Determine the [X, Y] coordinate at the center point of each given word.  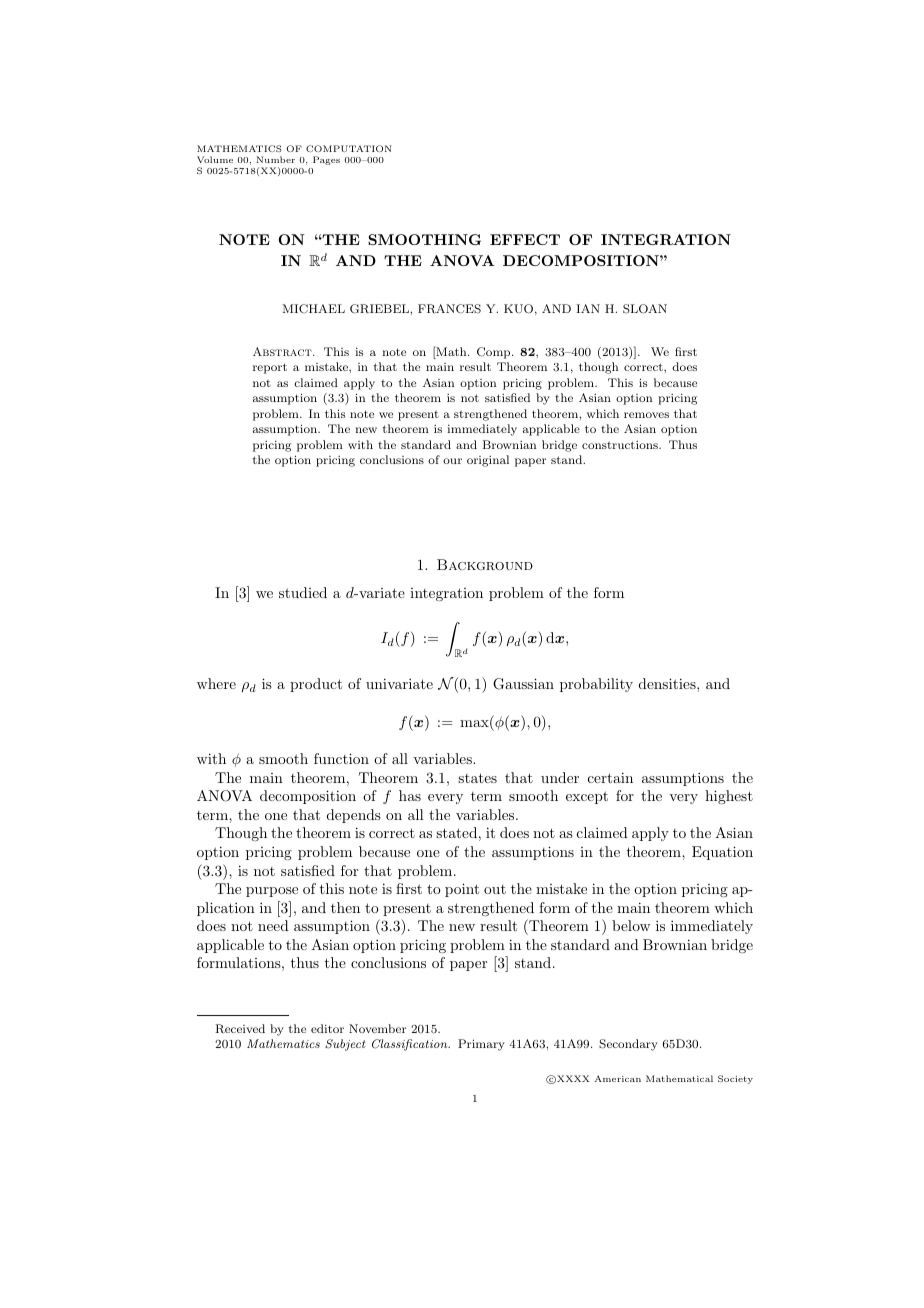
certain [610, 777]
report [270, 368]
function [341, 758]
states [477, 778]
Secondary [628, 1045]
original [488, 461]
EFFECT [525, 239]
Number [275, 159]
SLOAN [645, 309]
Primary [481, 1045]
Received [240, 1029]
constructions [621, 445]
